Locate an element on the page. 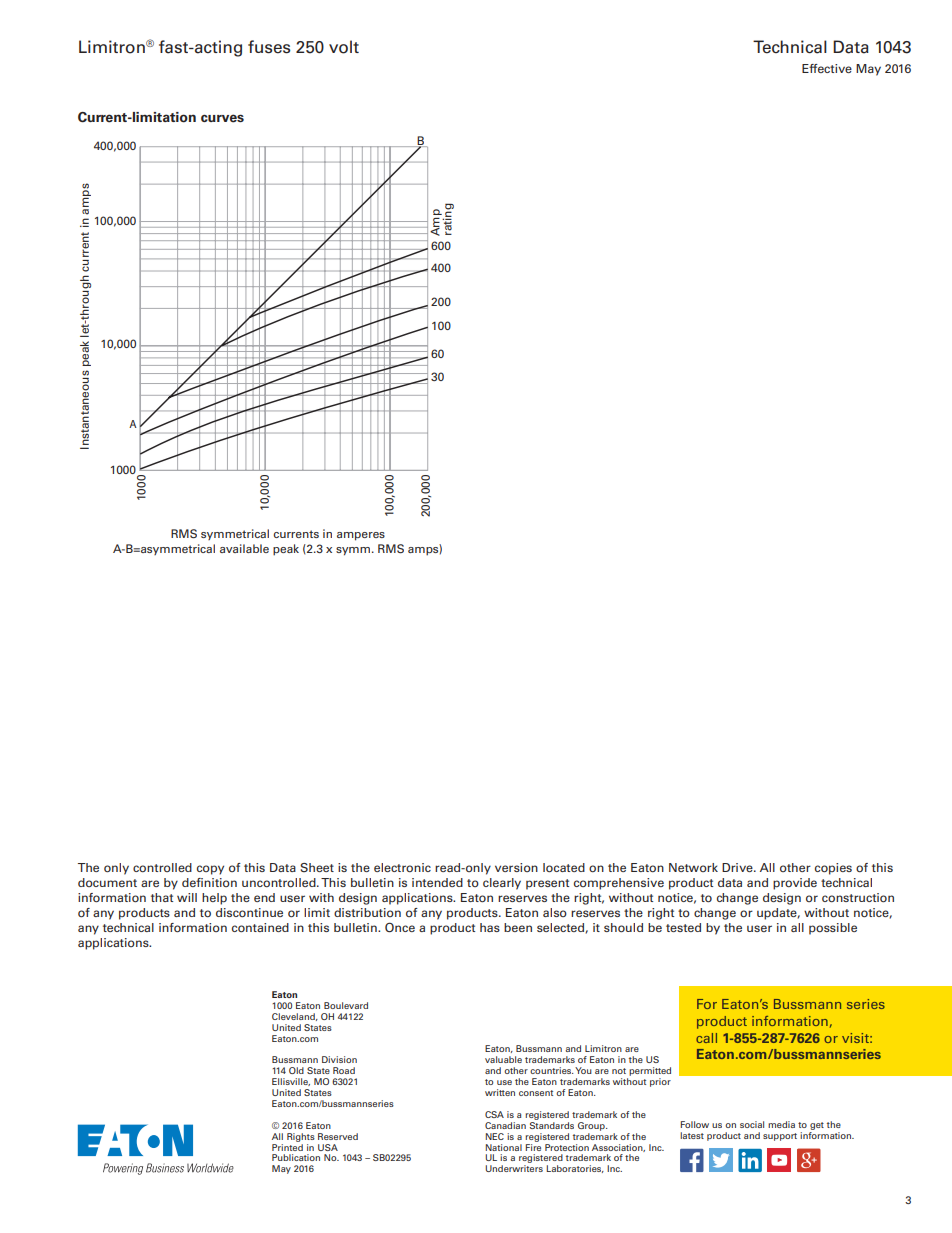 This image has width=952, height=1233. curves is located at coordinates (222, 118).
